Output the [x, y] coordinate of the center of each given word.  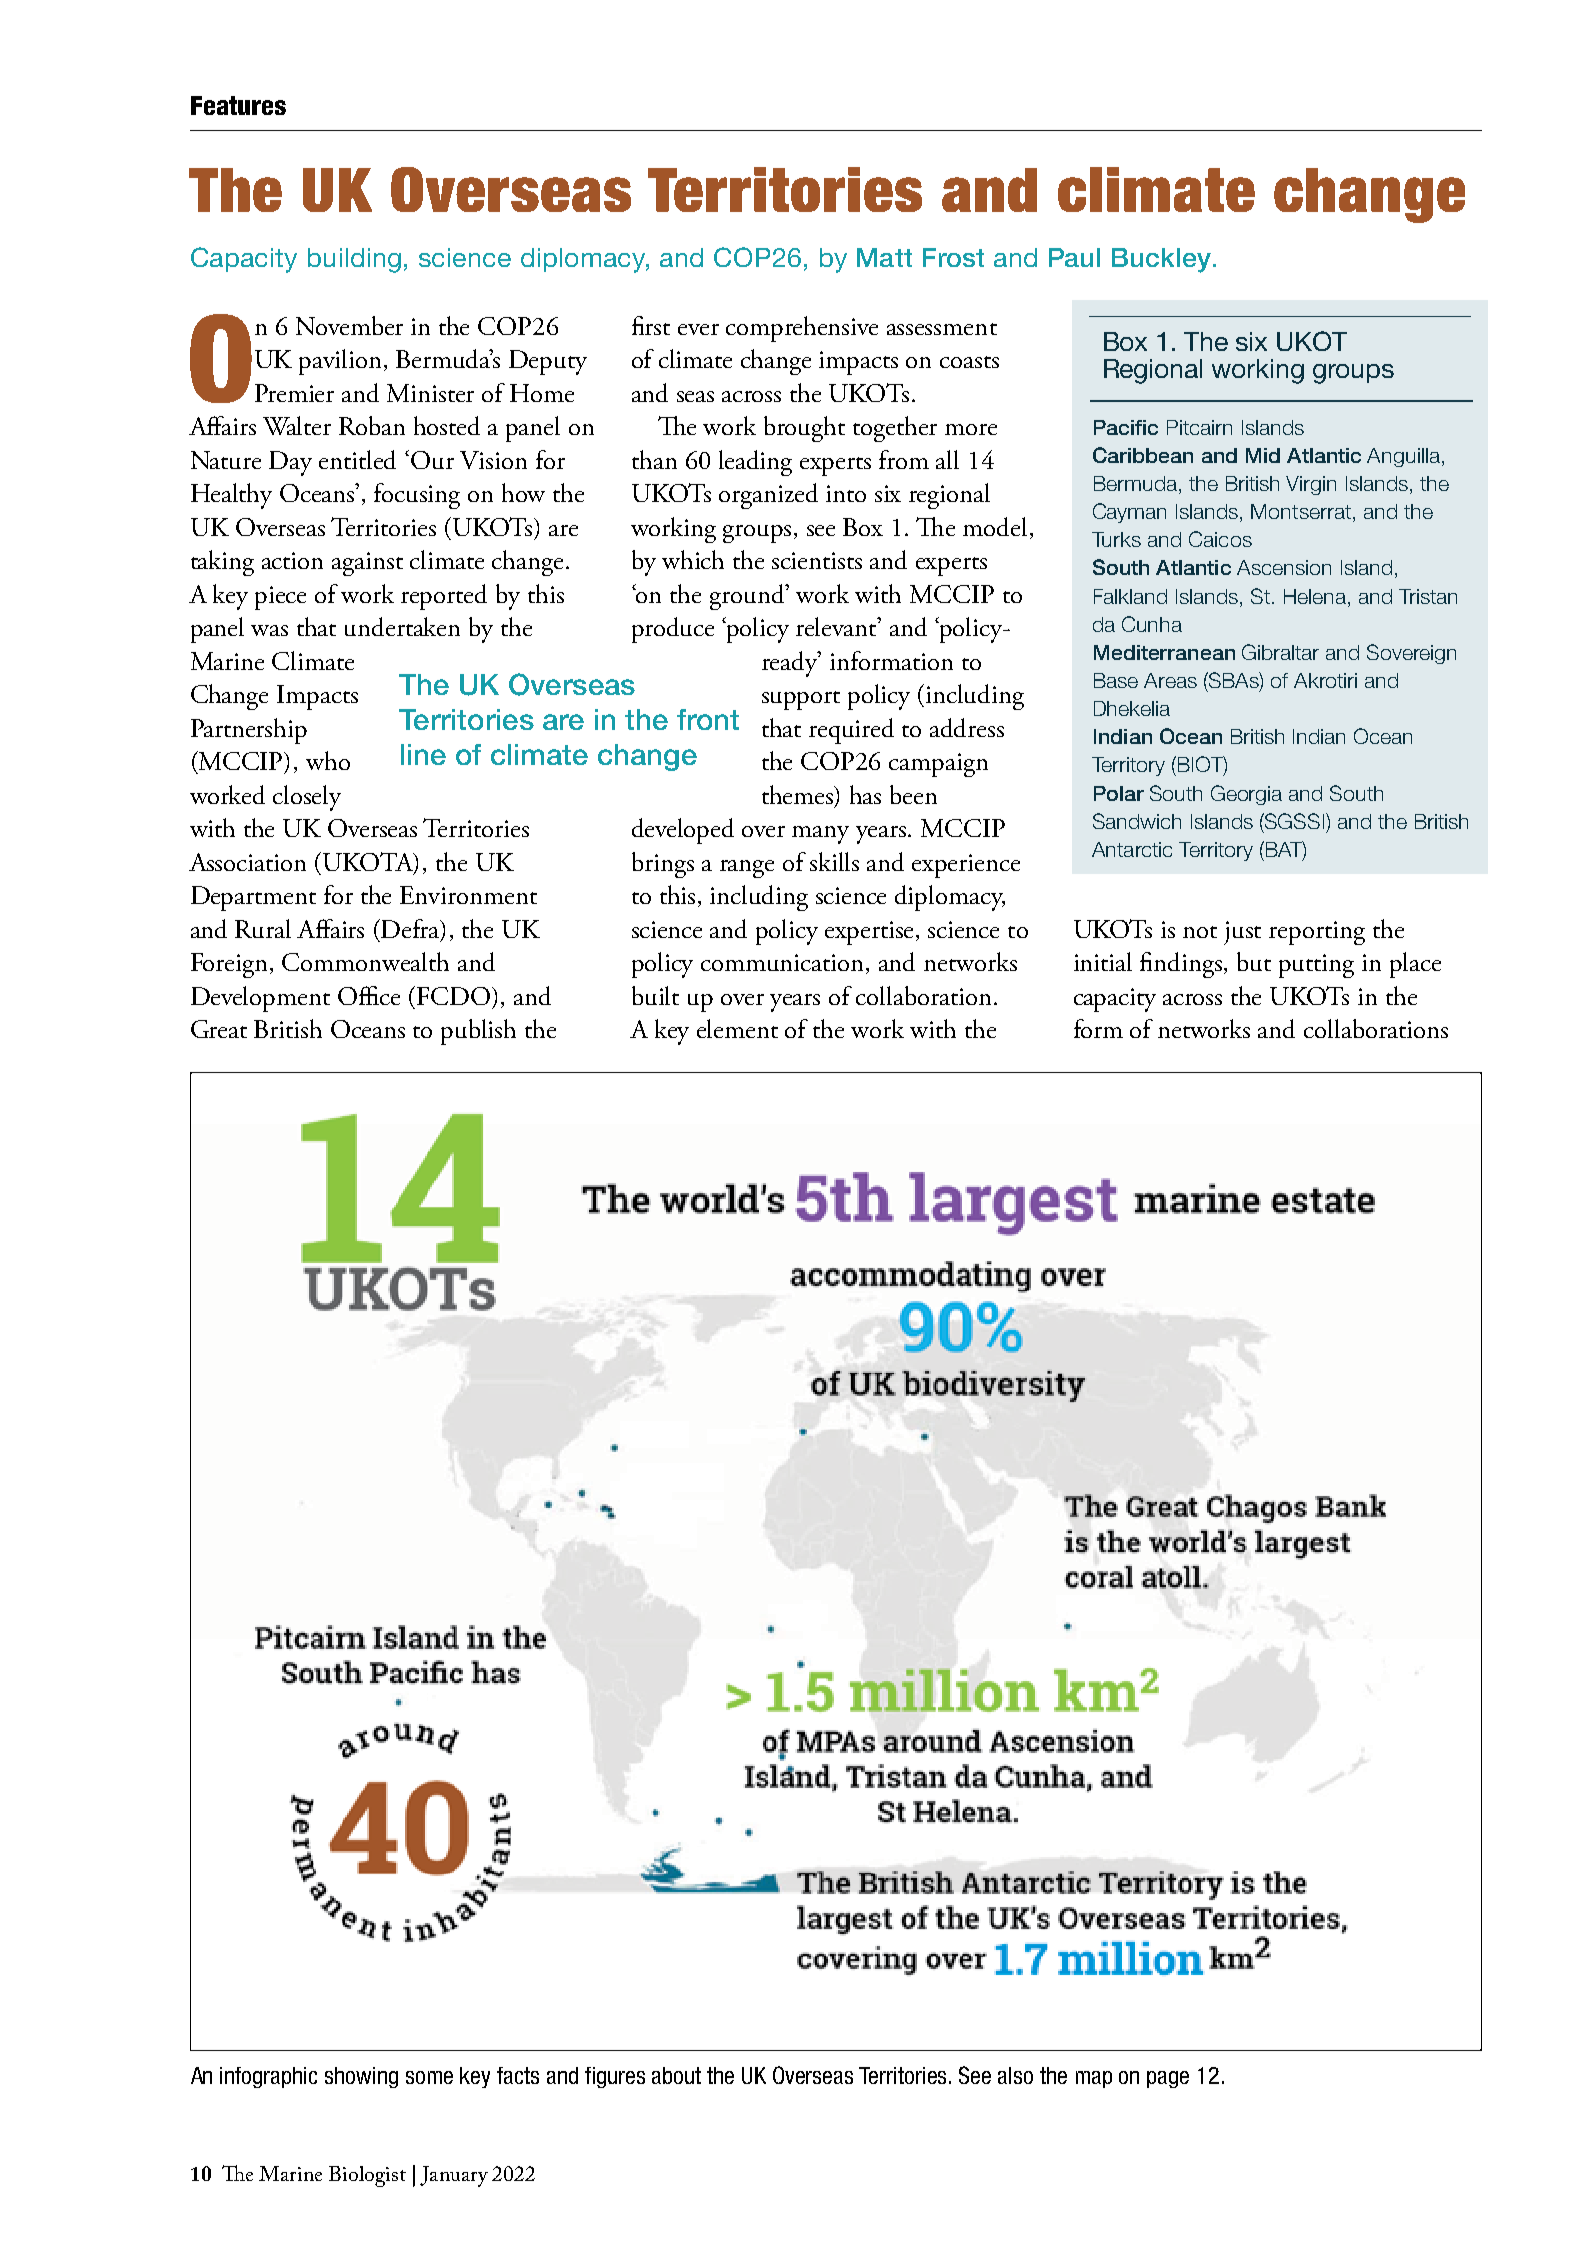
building [354, 260]
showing [361, 2077]
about [676, 2075]
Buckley [1161, 260]
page [1168, 2079]
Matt [884, 257]
